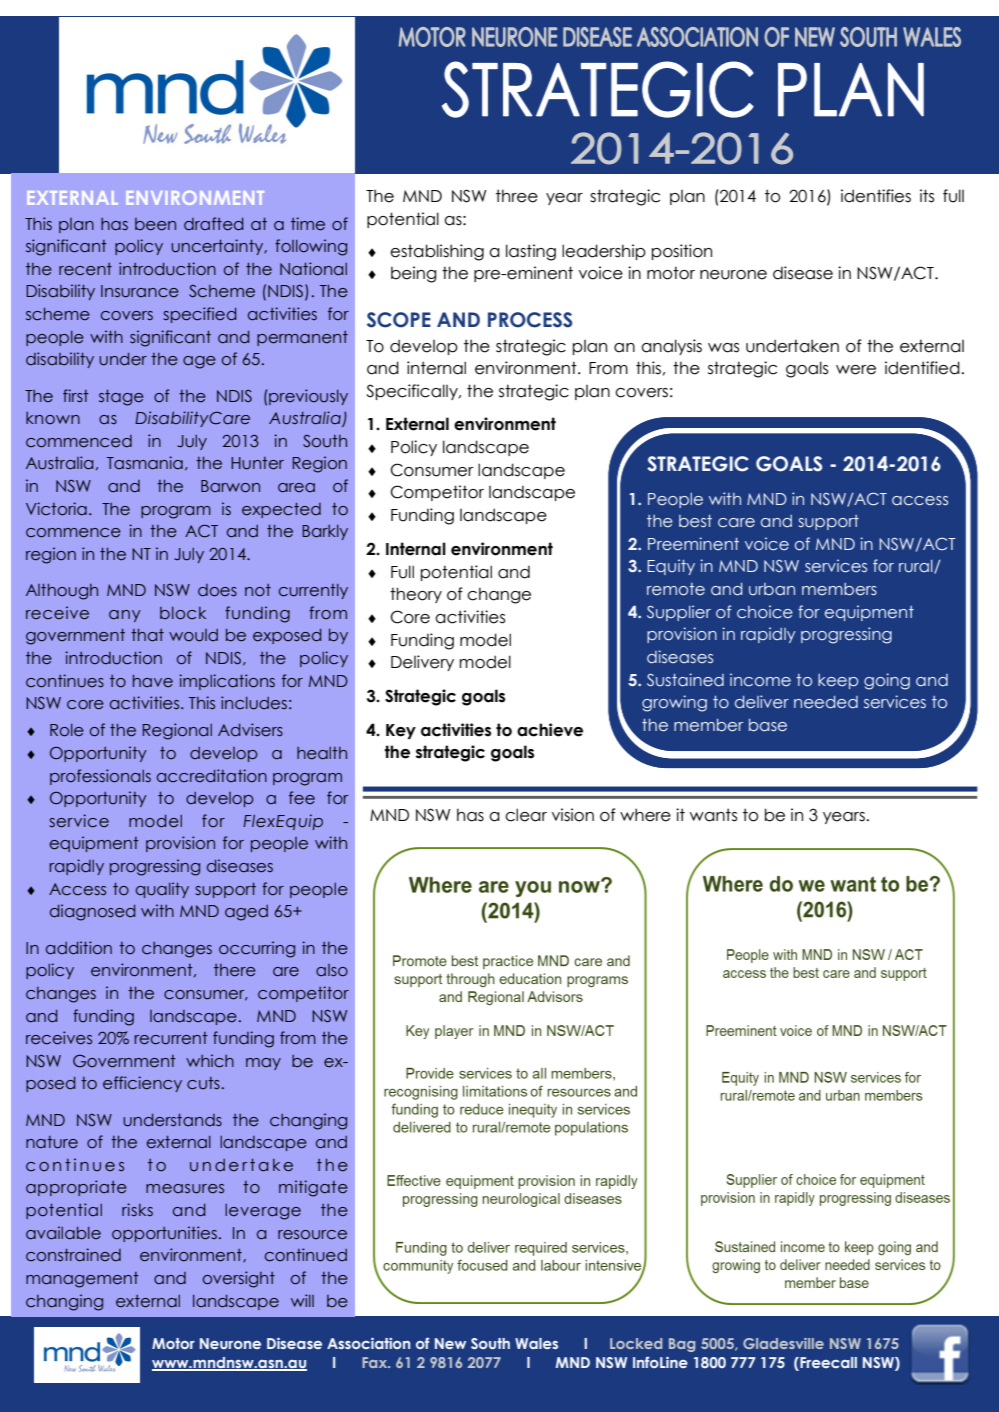  Describe the element at coordinates (155, 224) in the image. I see `been` at that location.
